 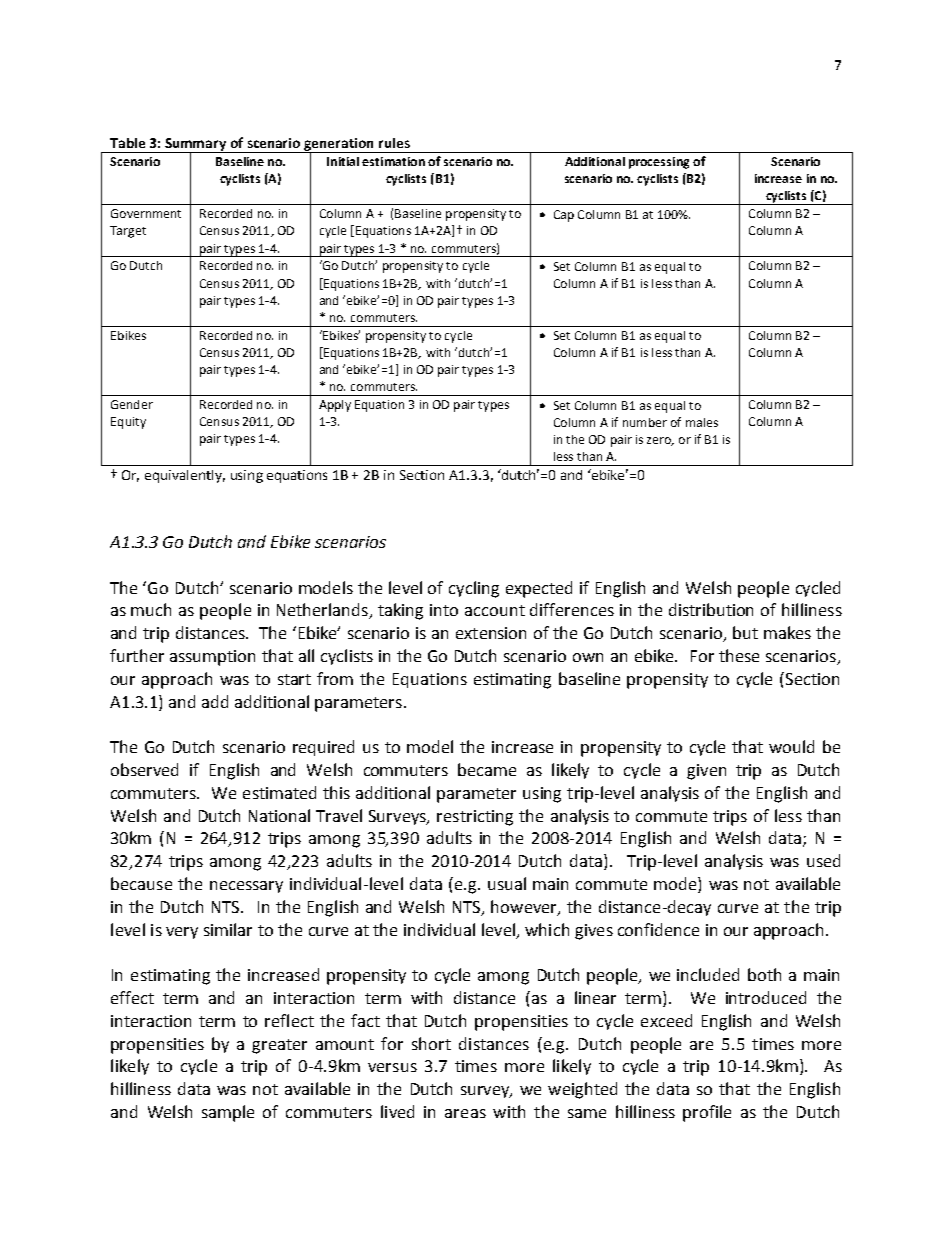 What do you see at coordinates (706, 772) in the page?
I see `given` at bounding box center [706, 772].
